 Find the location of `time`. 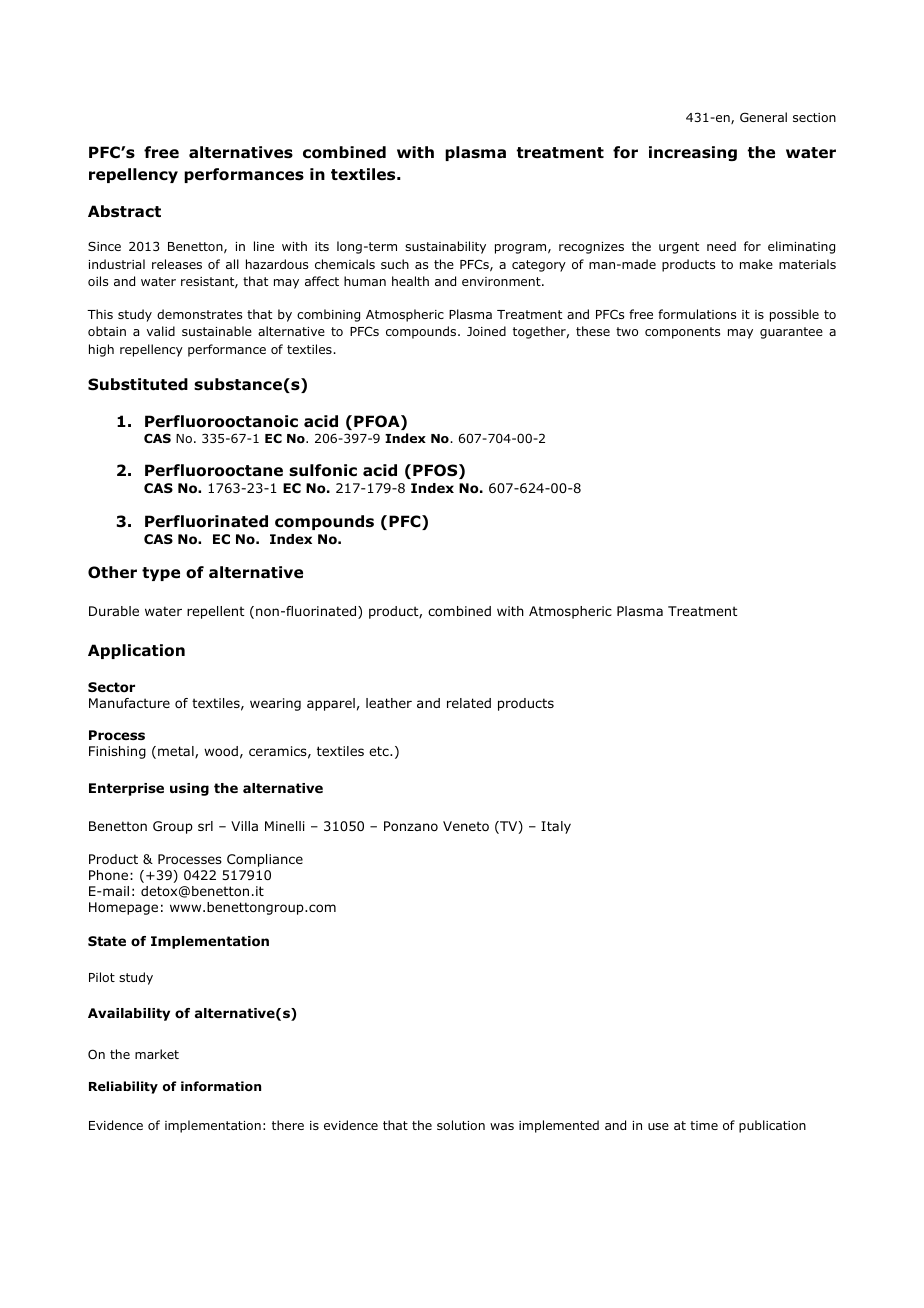

time is located at coordinates (704, 1125).
